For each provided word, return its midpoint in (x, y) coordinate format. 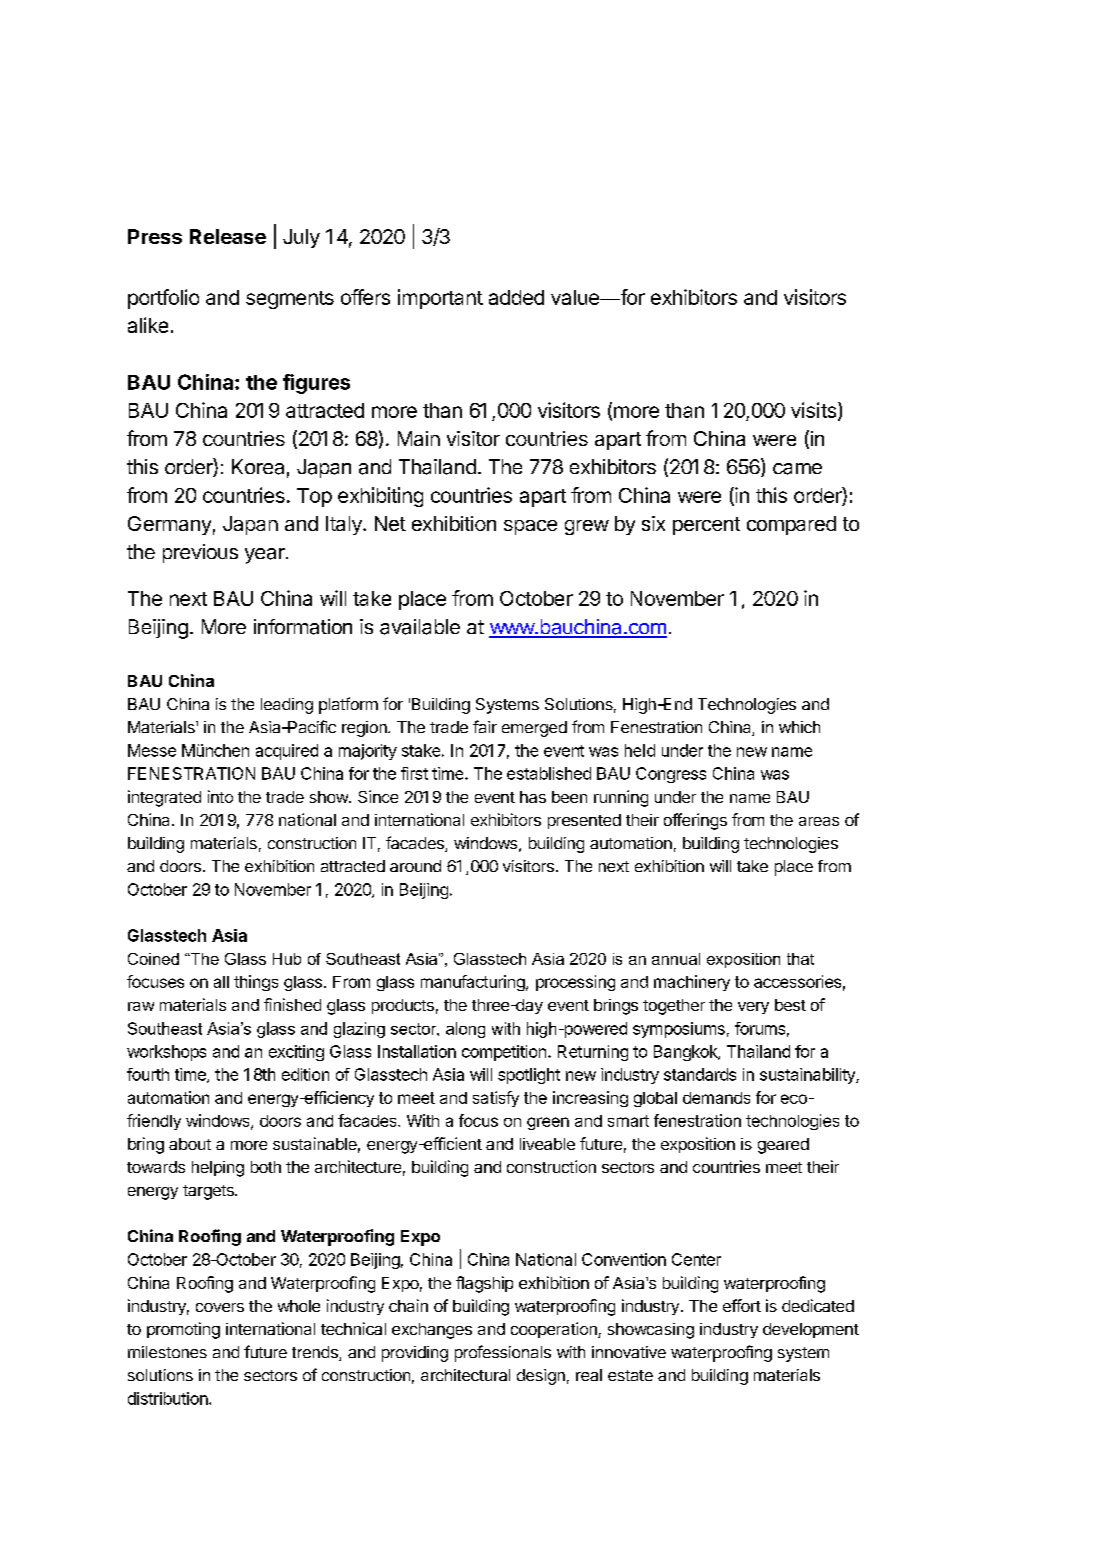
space (530, 527)
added (516, 297)
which (799, 727)
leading (287, 706)
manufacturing (474, 983)
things (256, 983)
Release (228, 236)
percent (706, 526)
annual (676, 959)
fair (485, 726)
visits (815, 411)
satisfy (496, 1099)
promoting (183, 1330)
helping (218, 1169)
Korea (258, 467)
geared (783, 1146)
